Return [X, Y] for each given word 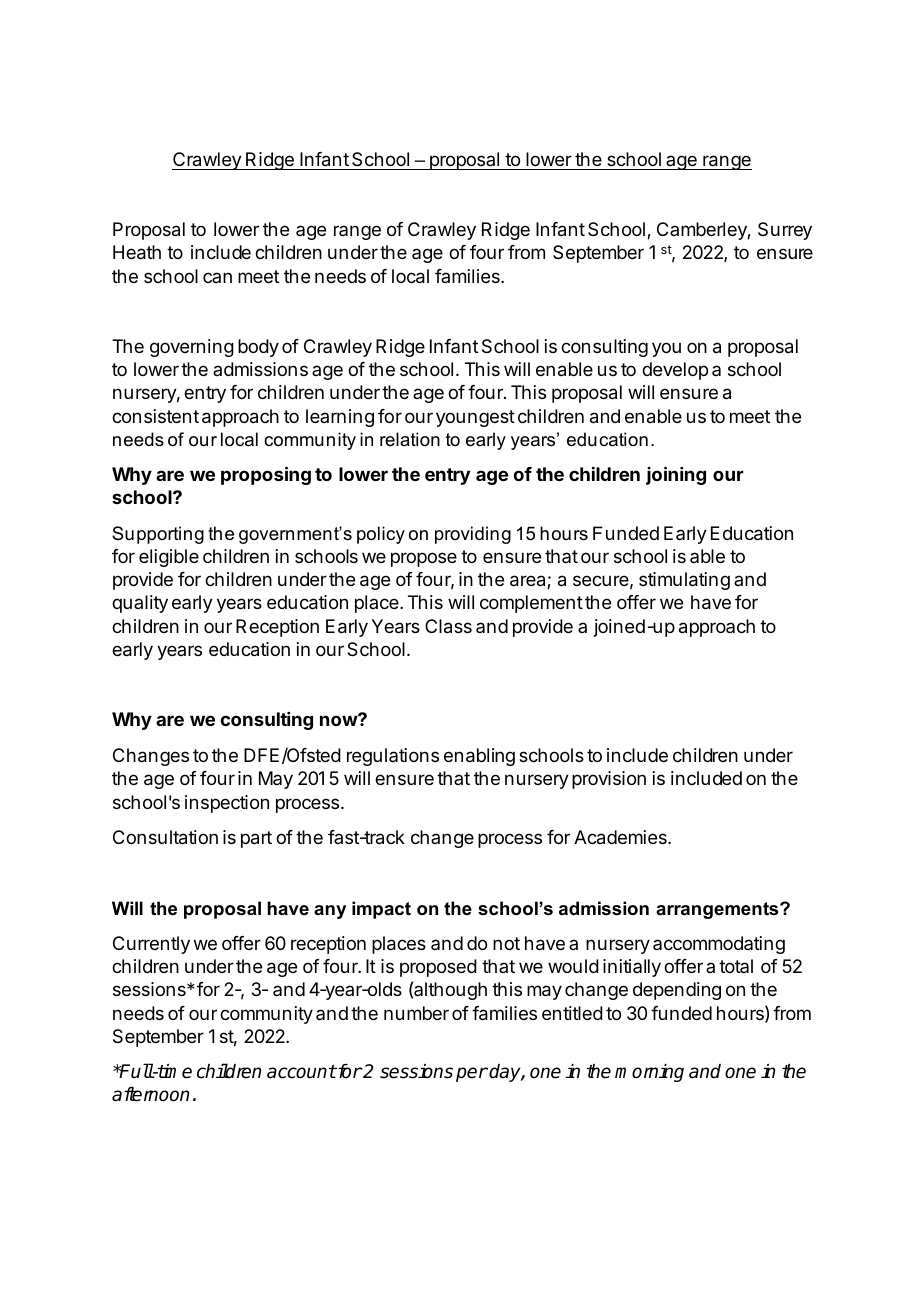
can [217, 277]
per [472, 1074]
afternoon [150, 1094]
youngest [475, 418]
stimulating [684, 581]
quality [140, 604]
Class [448, 626]
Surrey [785, 231]
